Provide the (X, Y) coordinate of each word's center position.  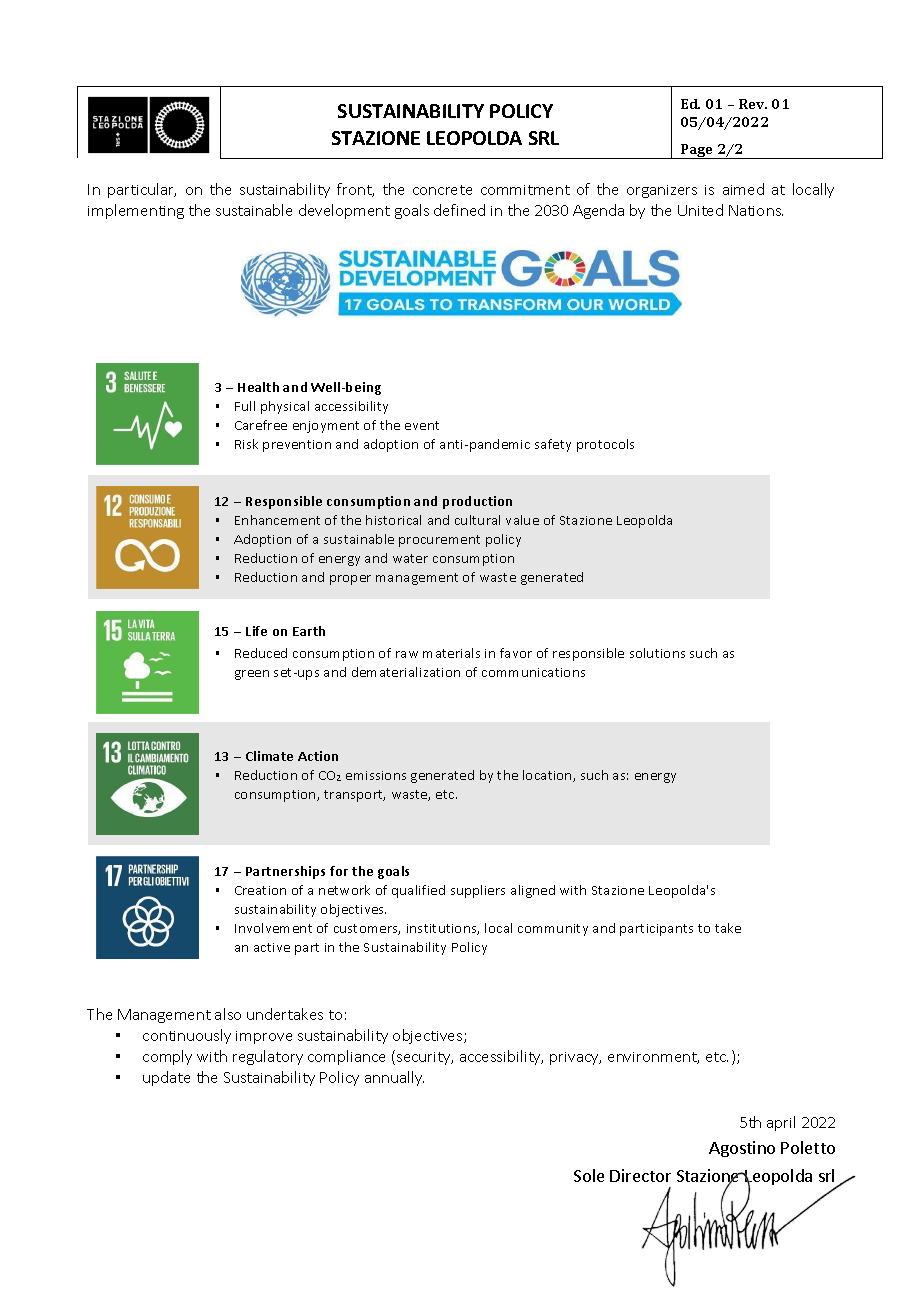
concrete (442, 190)
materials (451, 653)
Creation (260, 890)
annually (394, 1078)
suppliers (478, 891)
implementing (136, 211)
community (553, 930)
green (252, 675)
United (700, 210)
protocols (605, 445)
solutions (657, 653)
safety (553, 445)
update (166, 1078)
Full (245, 406)
